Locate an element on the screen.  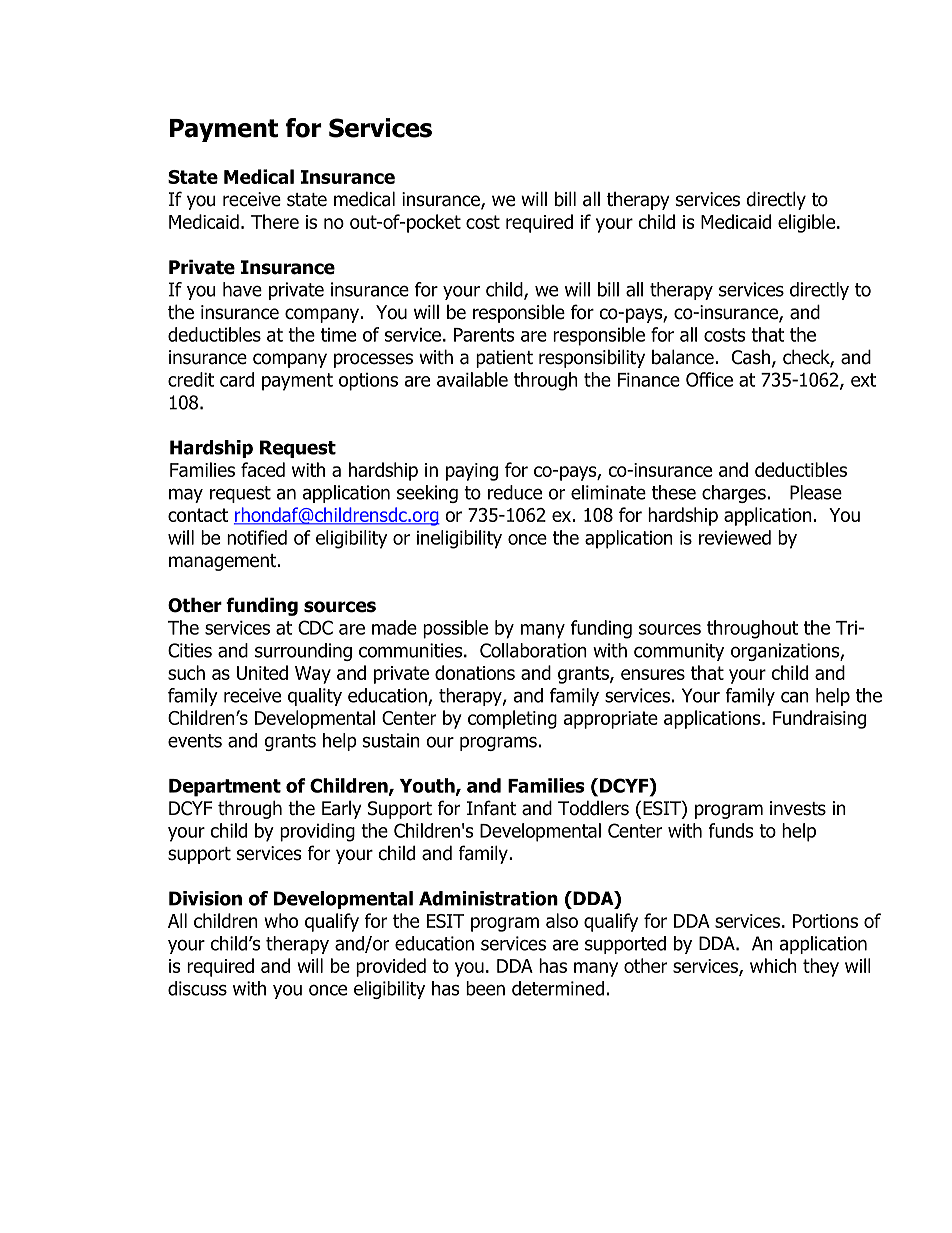
determined is located at coordinates (558, 988).
